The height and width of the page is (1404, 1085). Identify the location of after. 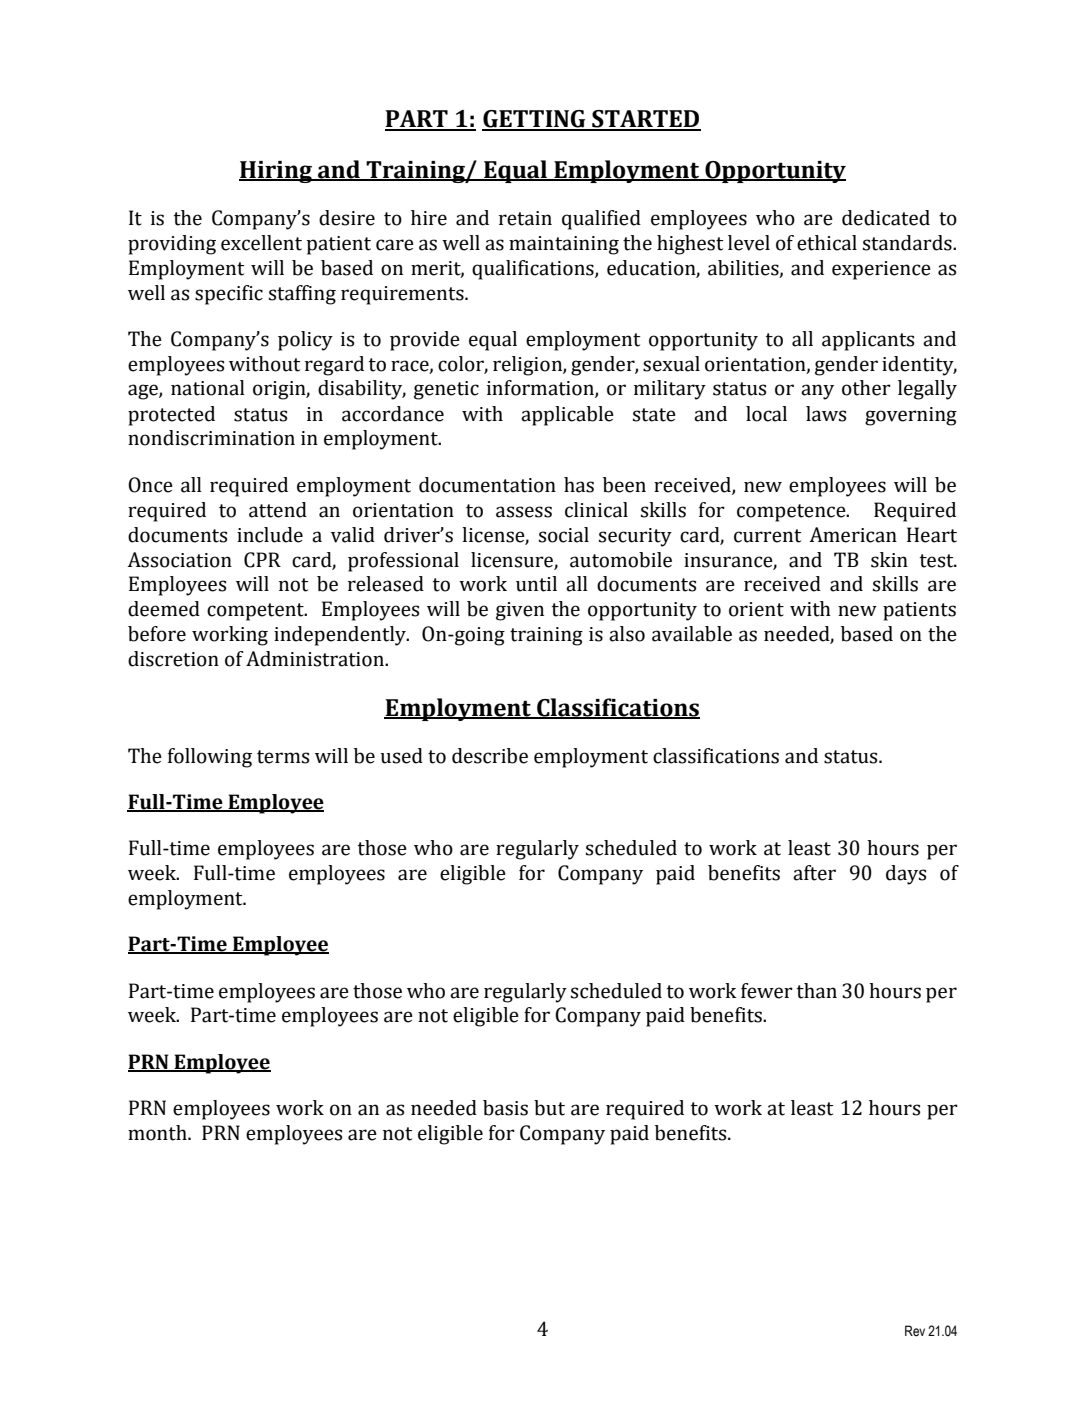
(814, 873).
